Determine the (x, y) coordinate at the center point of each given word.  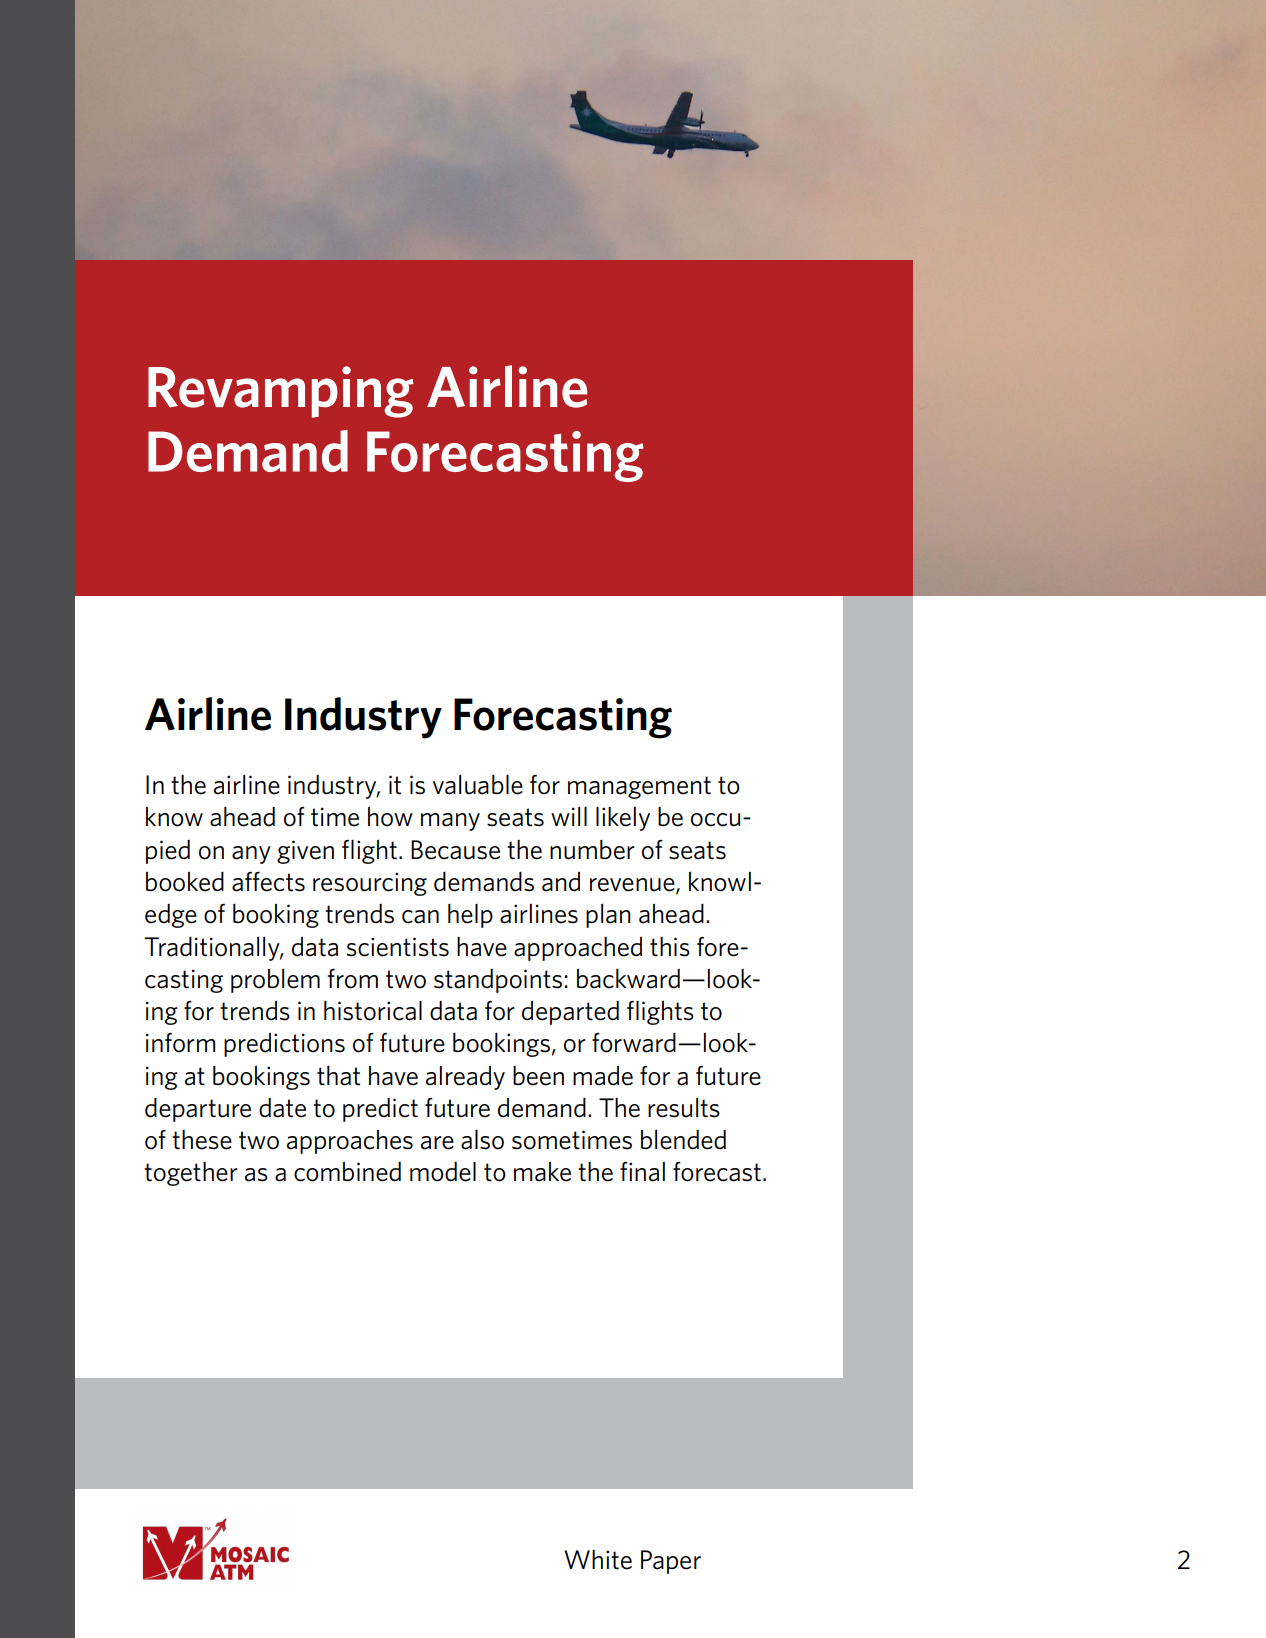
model (443, 1172)
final (642, 1172)
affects (268, 881)
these (202, 1140)
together (191, 1174)
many (450, 822)
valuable (478, 784)
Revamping (281, 392)
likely (623, 819)
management (639, 787)
